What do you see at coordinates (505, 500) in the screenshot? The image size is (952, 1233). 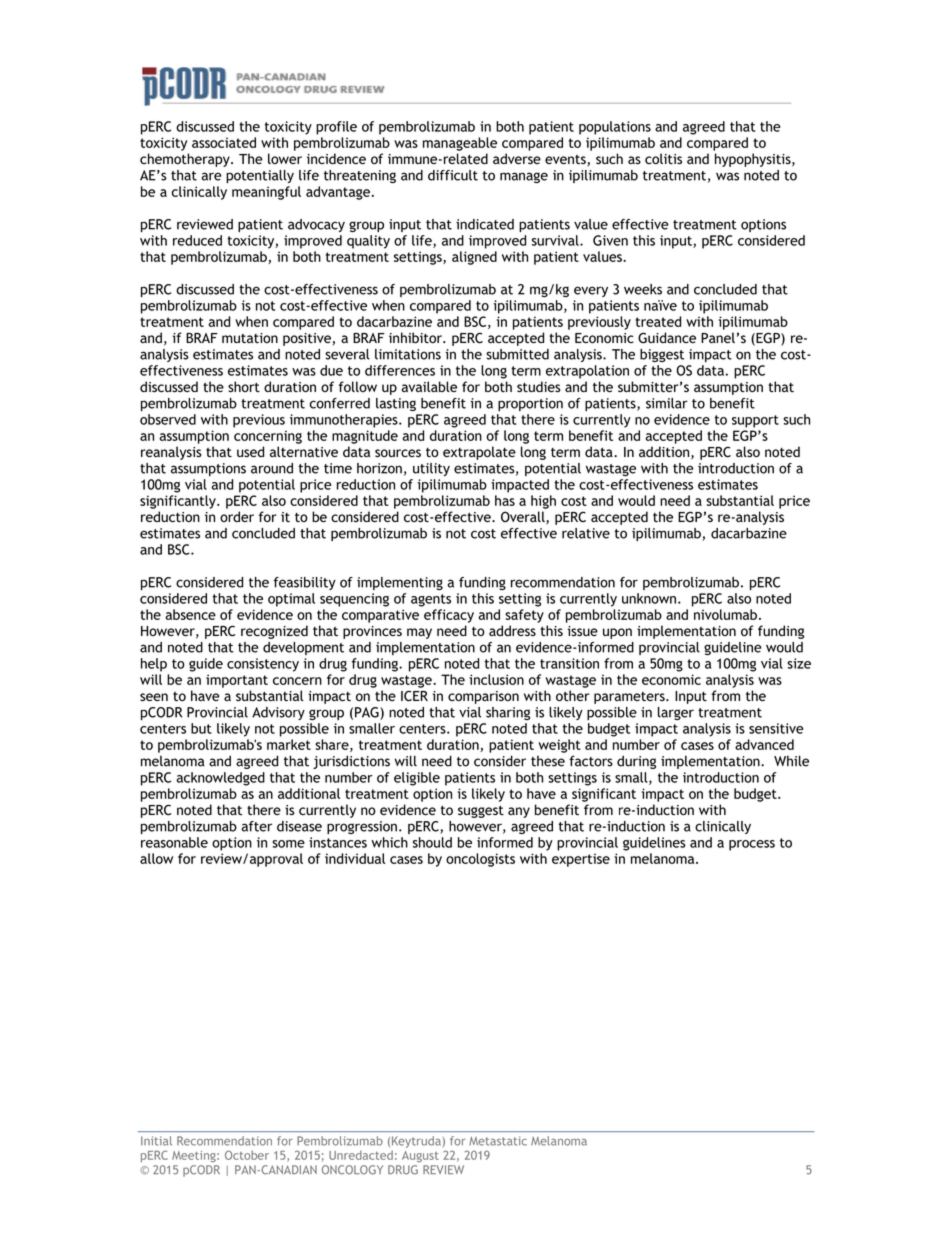 I see `has` at bounding box center [505, 500].
